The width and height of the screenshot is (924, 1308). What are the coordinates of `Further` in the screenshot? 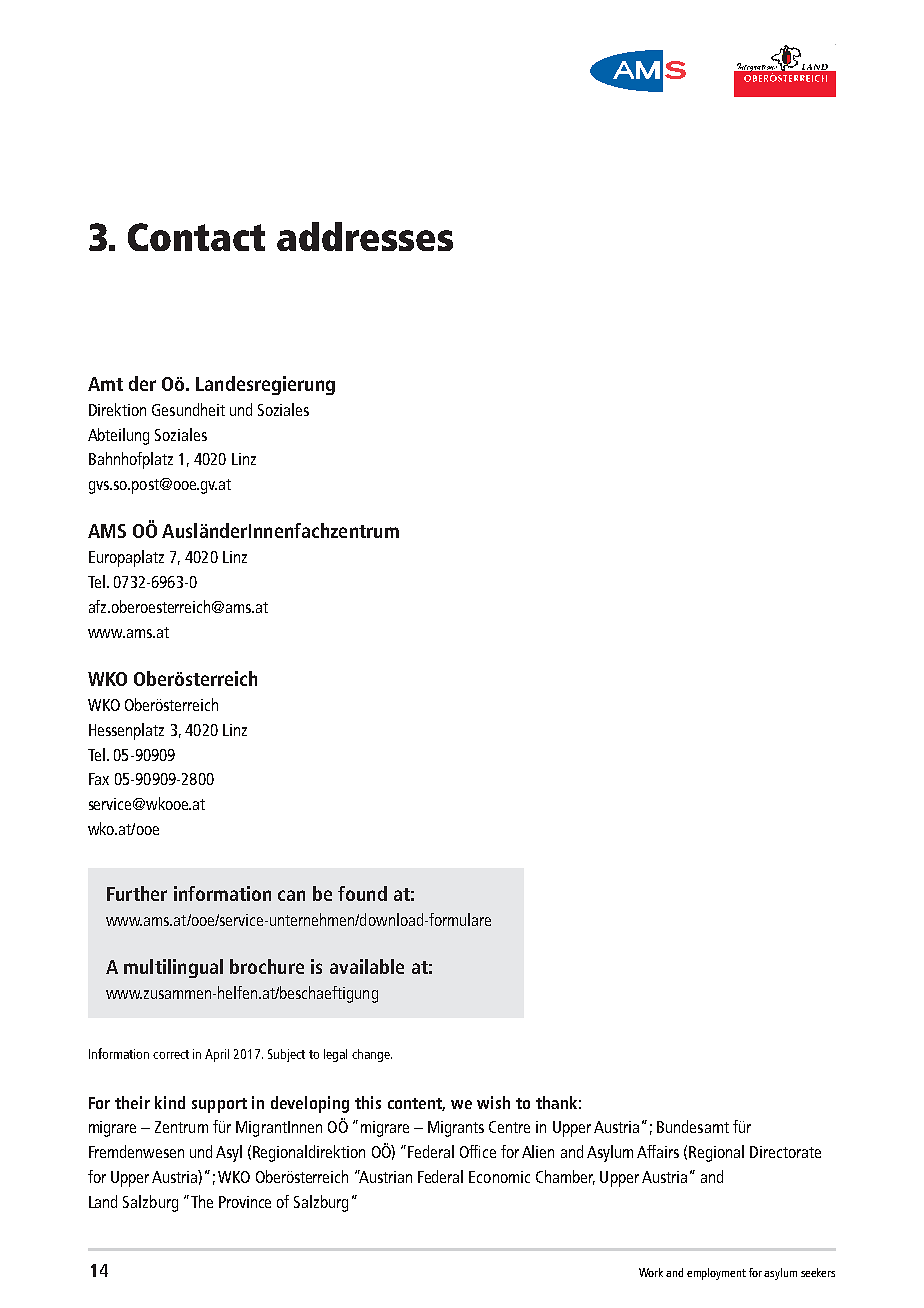 It's located at (137, 893).
